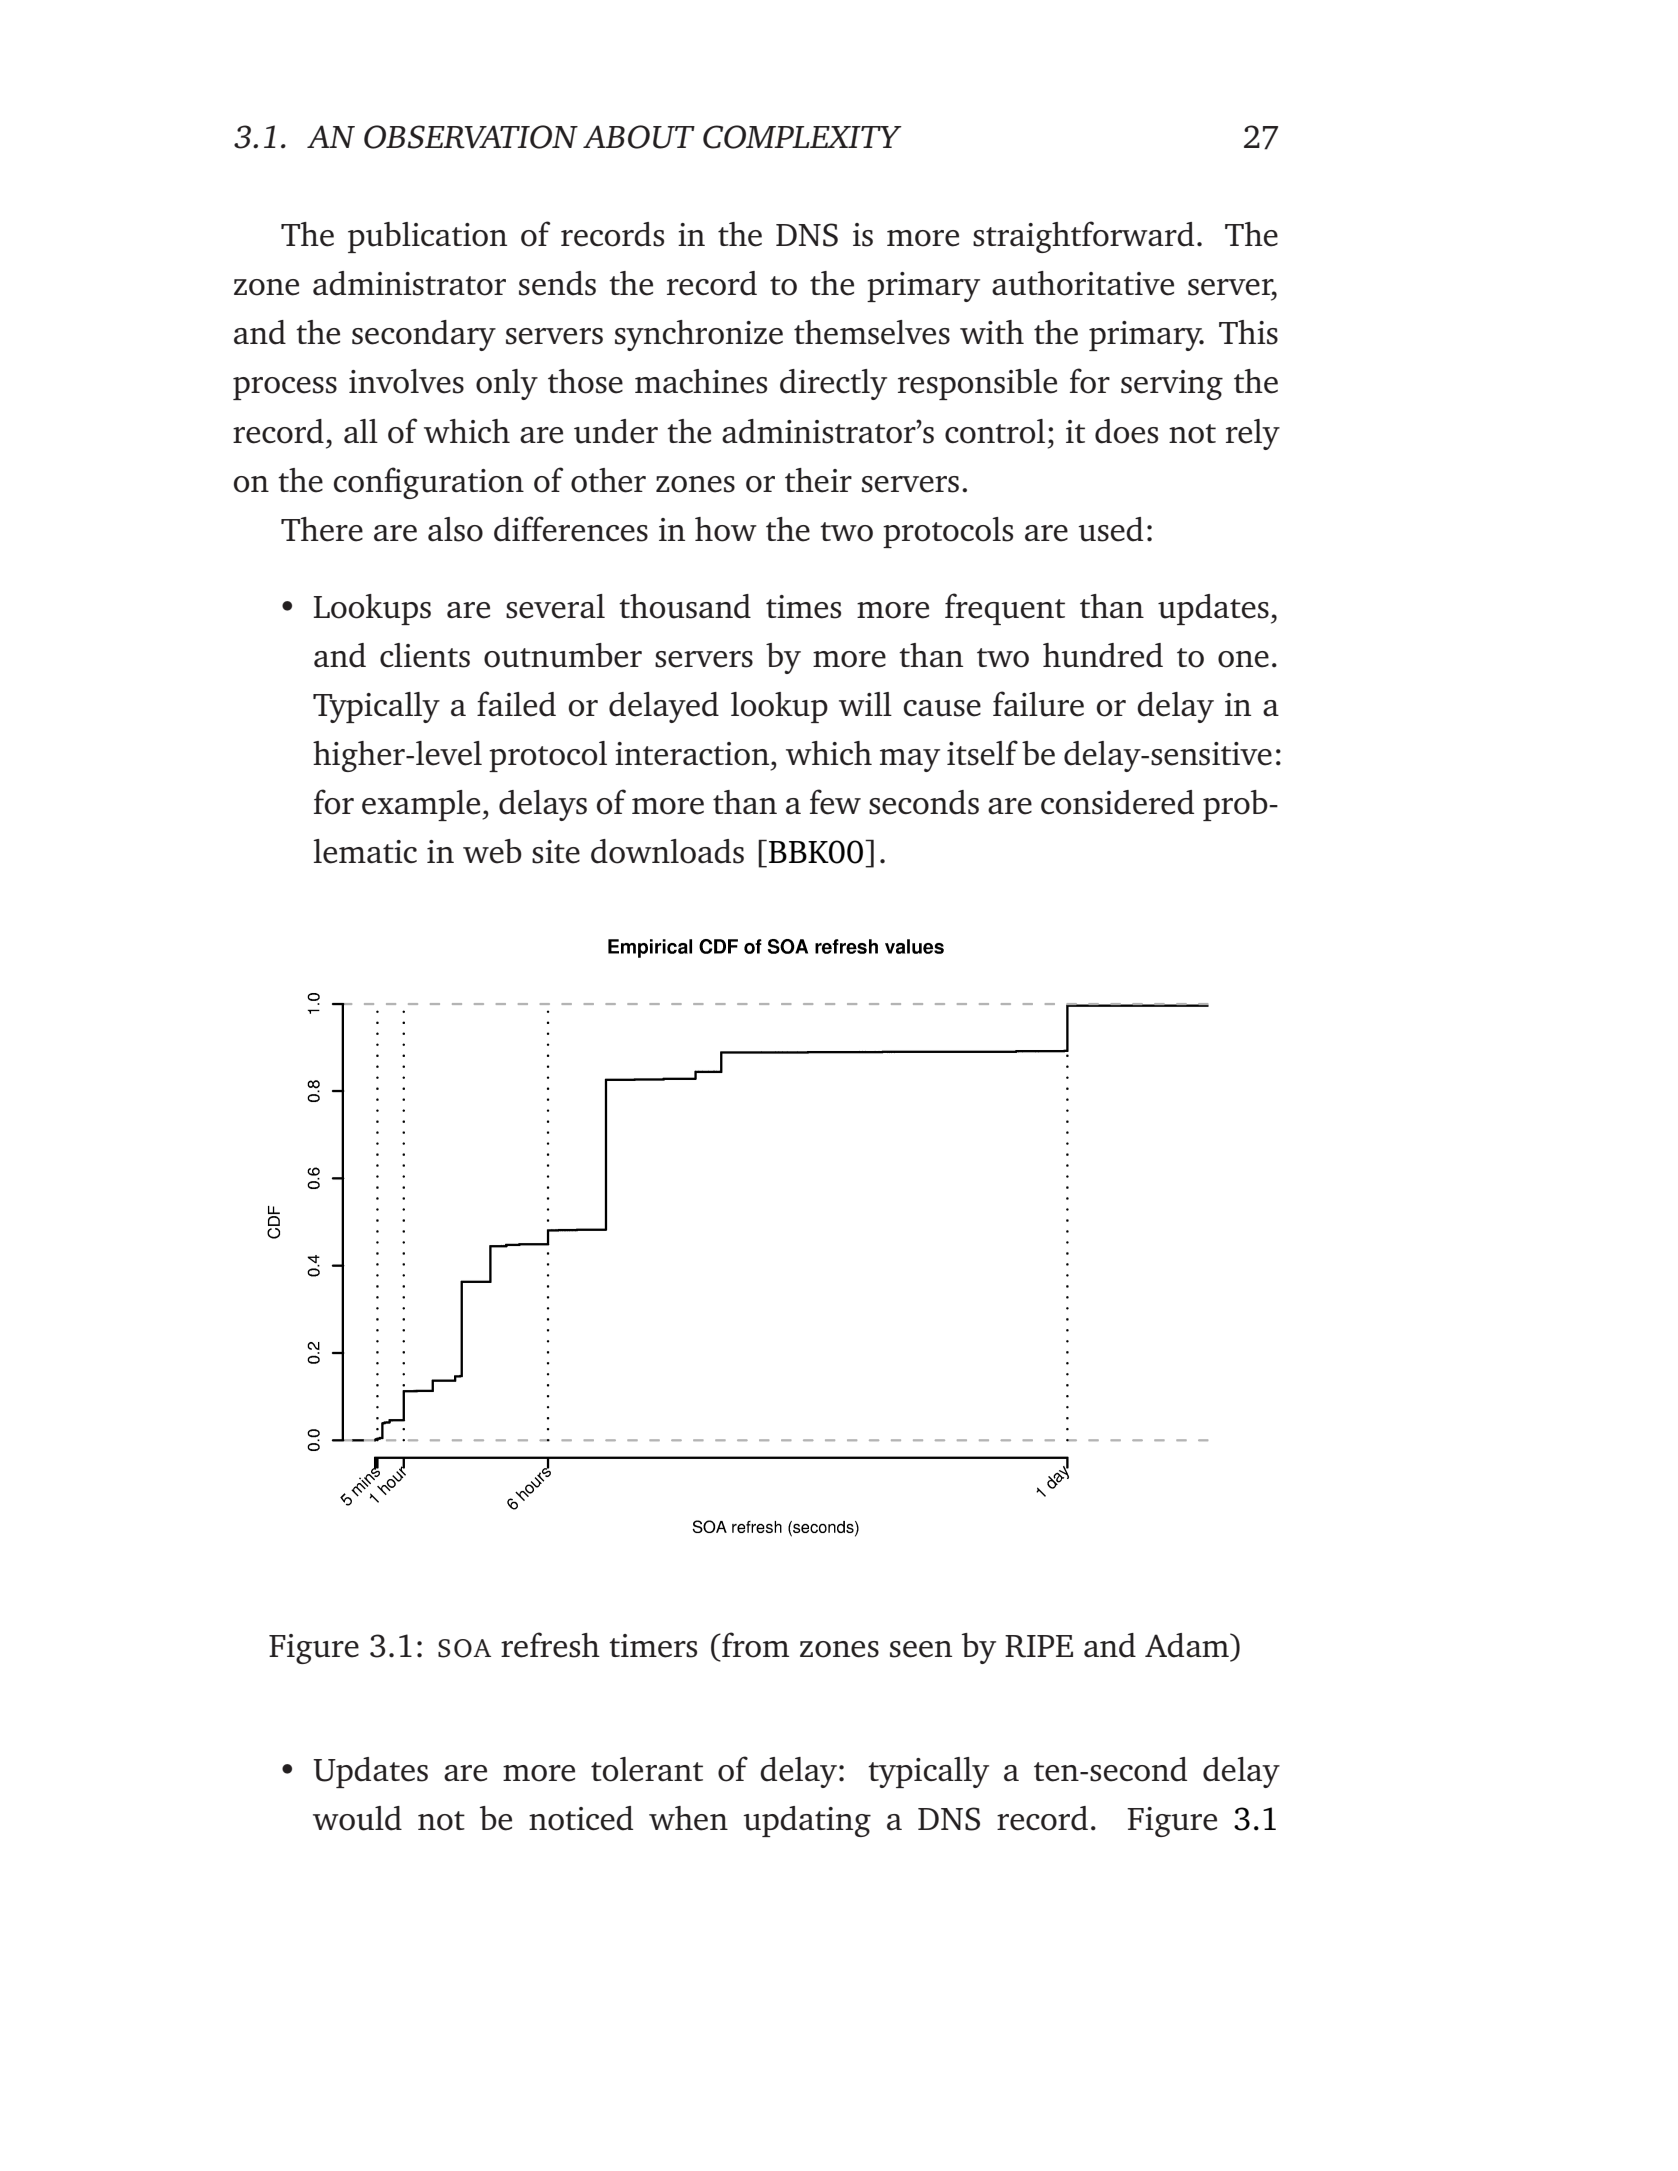 The image size is (1678, 2171). What do you see at coordinates (357, 1818) in the screenshot?
I see `would` at bounding box center [357, 1818].
